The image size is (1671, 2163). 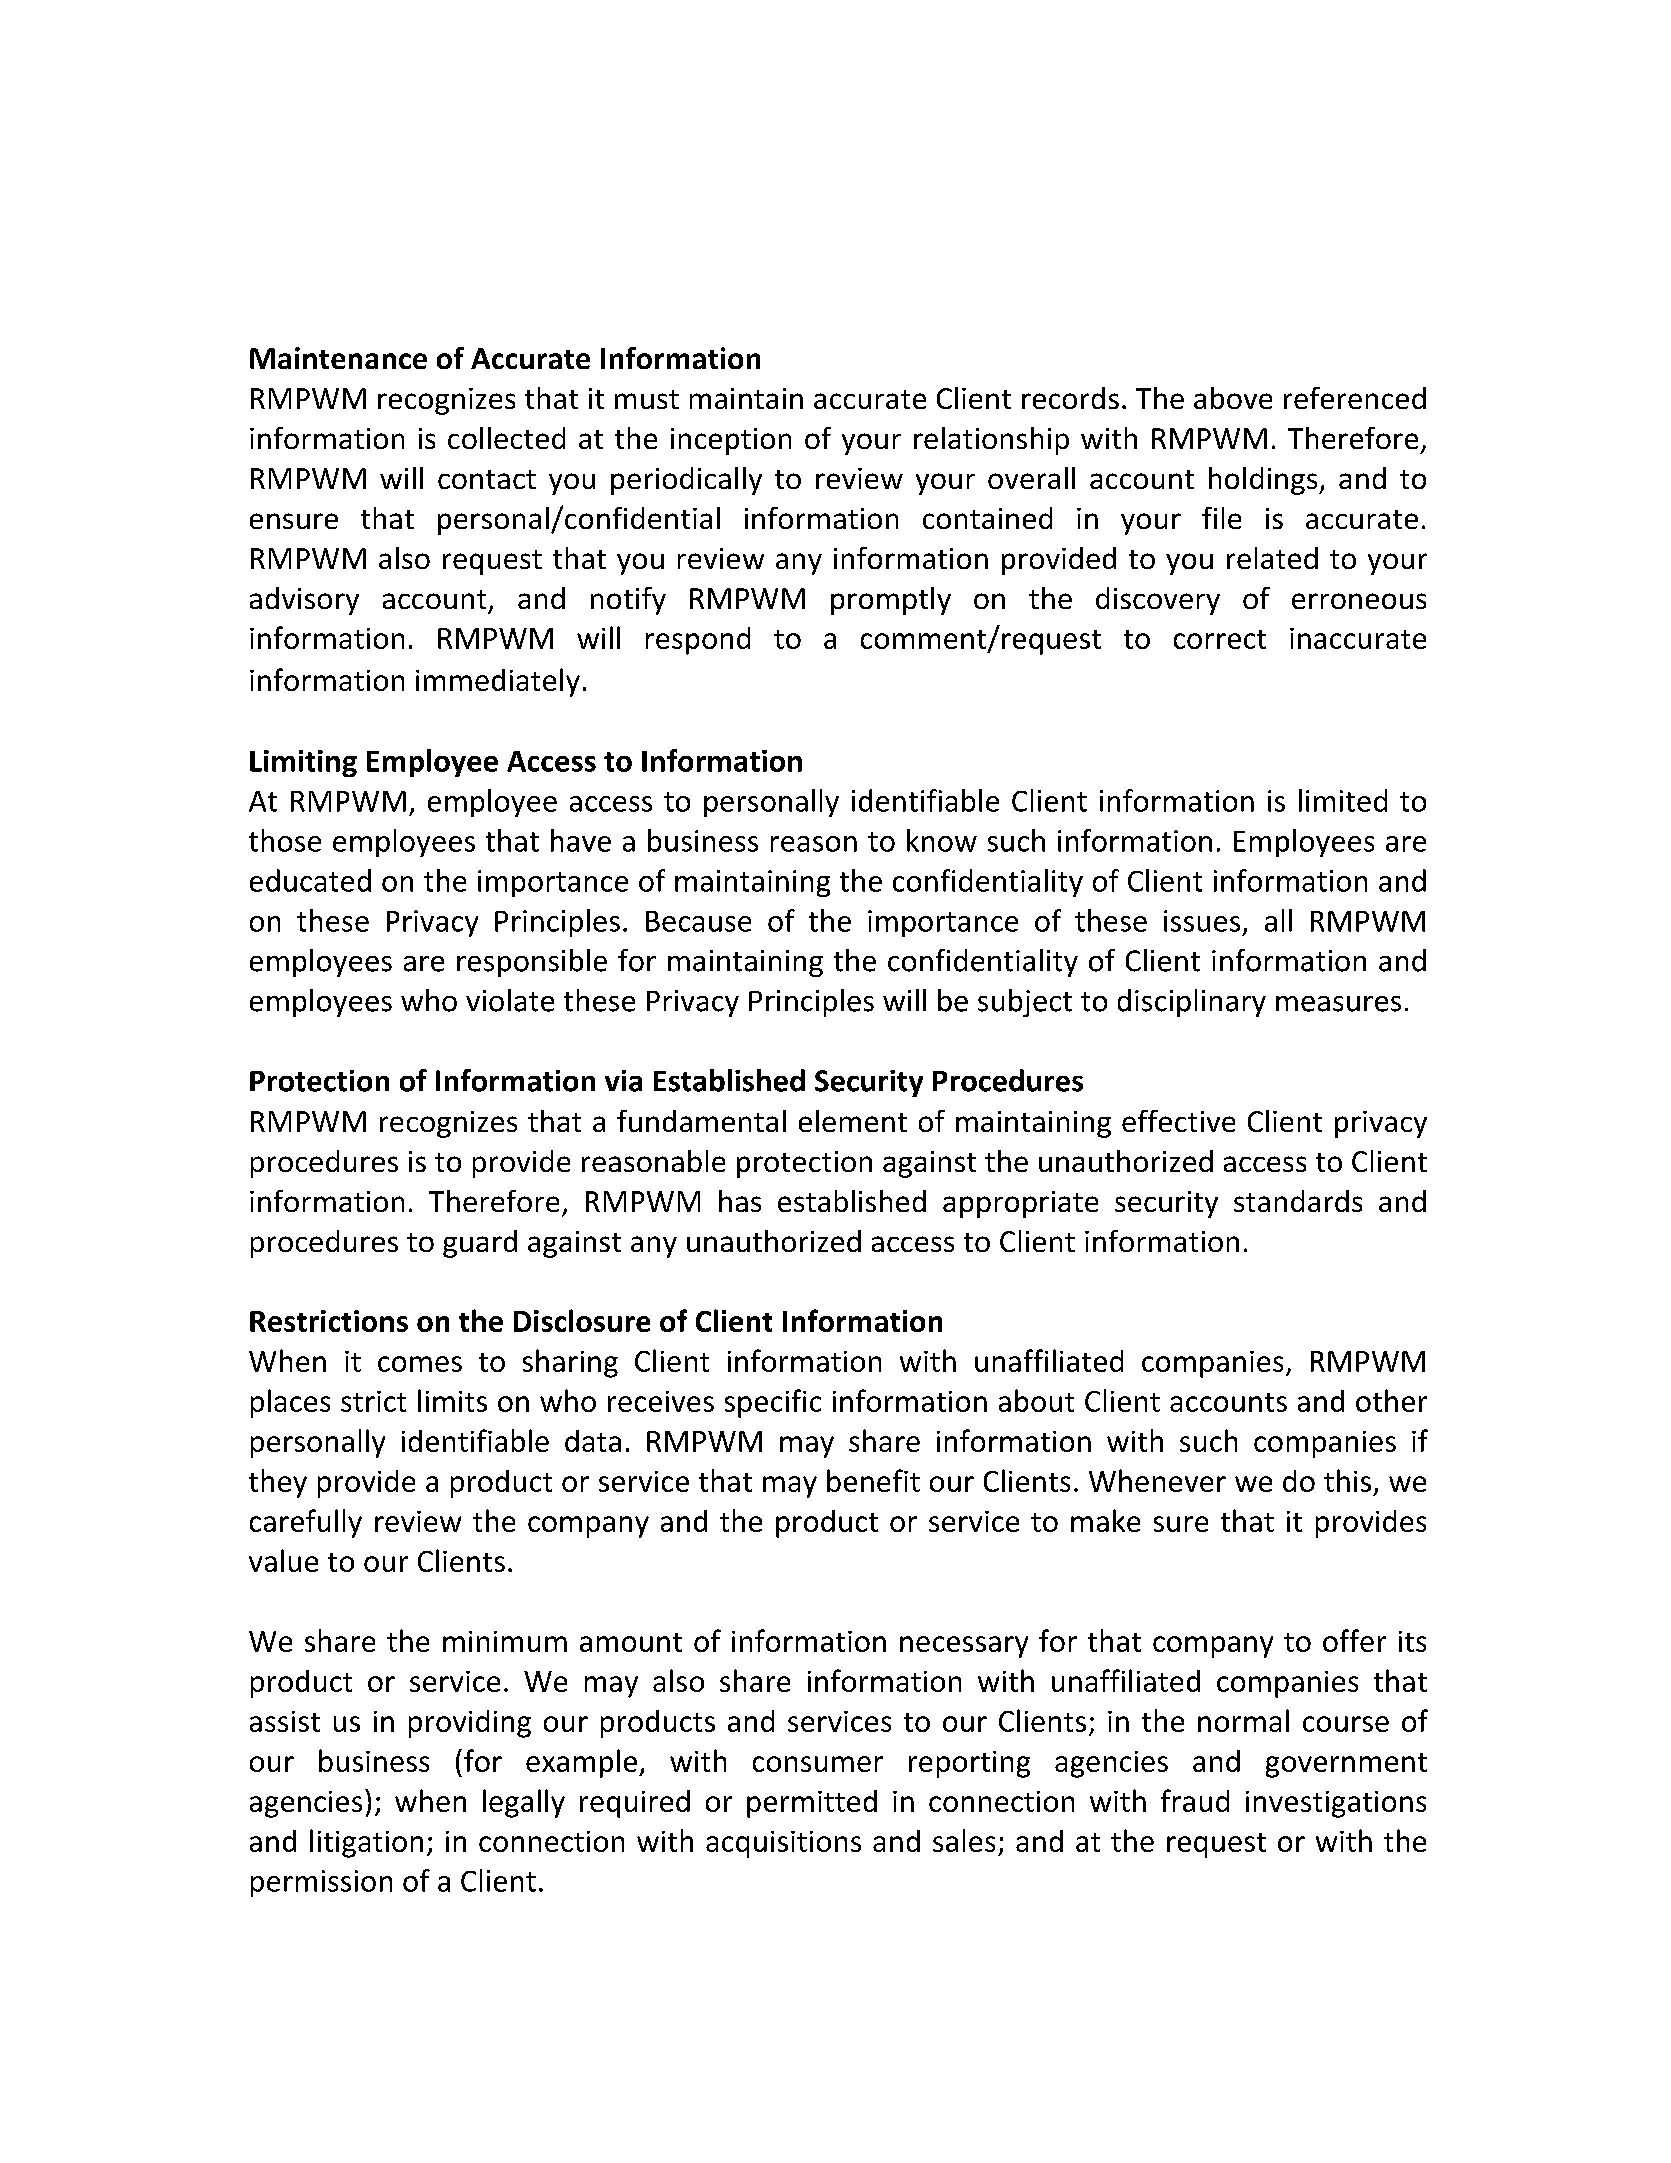 I want to click on Maintenance, so click(x=338, y=358).
